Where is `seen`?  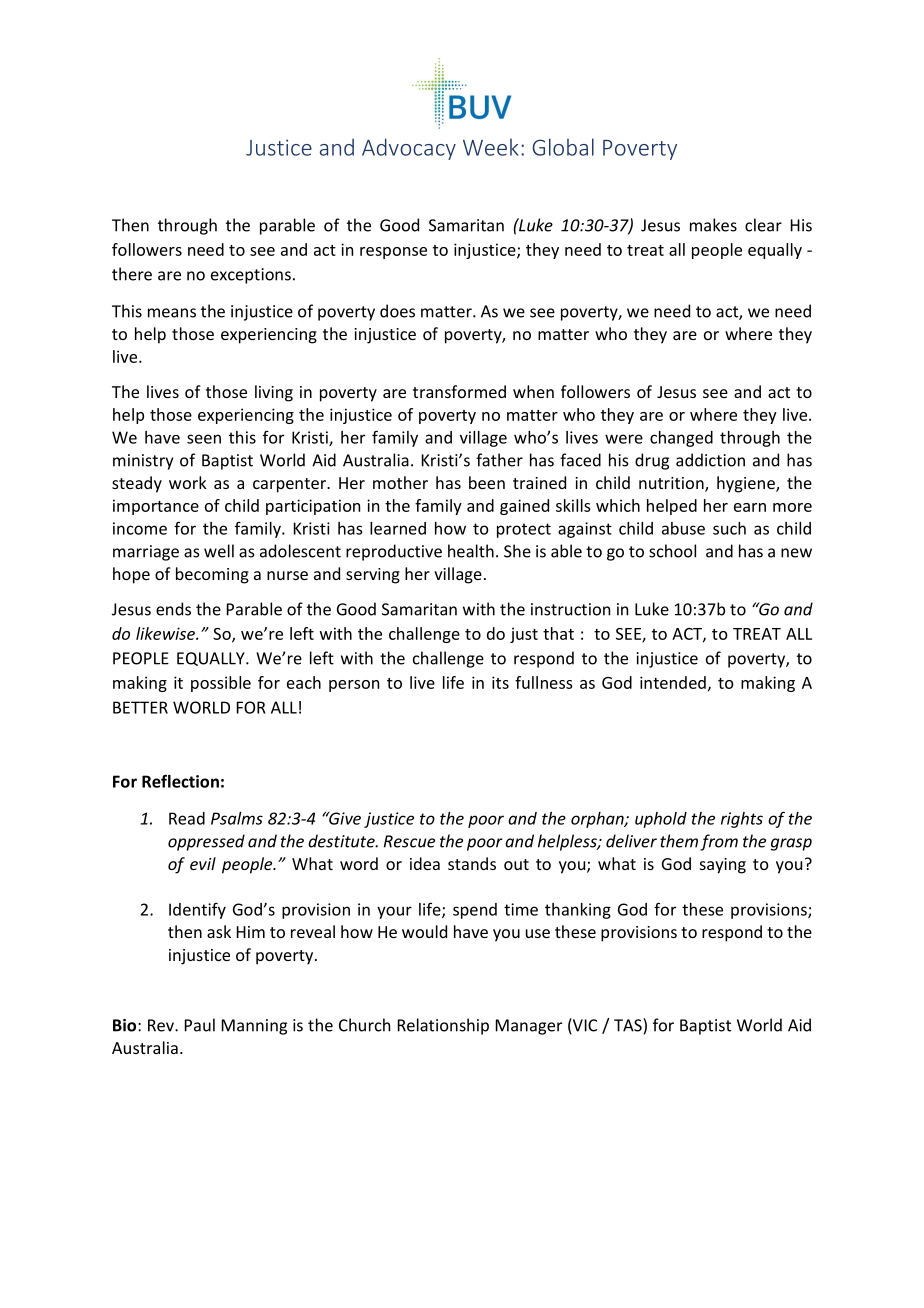 seen is located at coordinates (204, 439).
